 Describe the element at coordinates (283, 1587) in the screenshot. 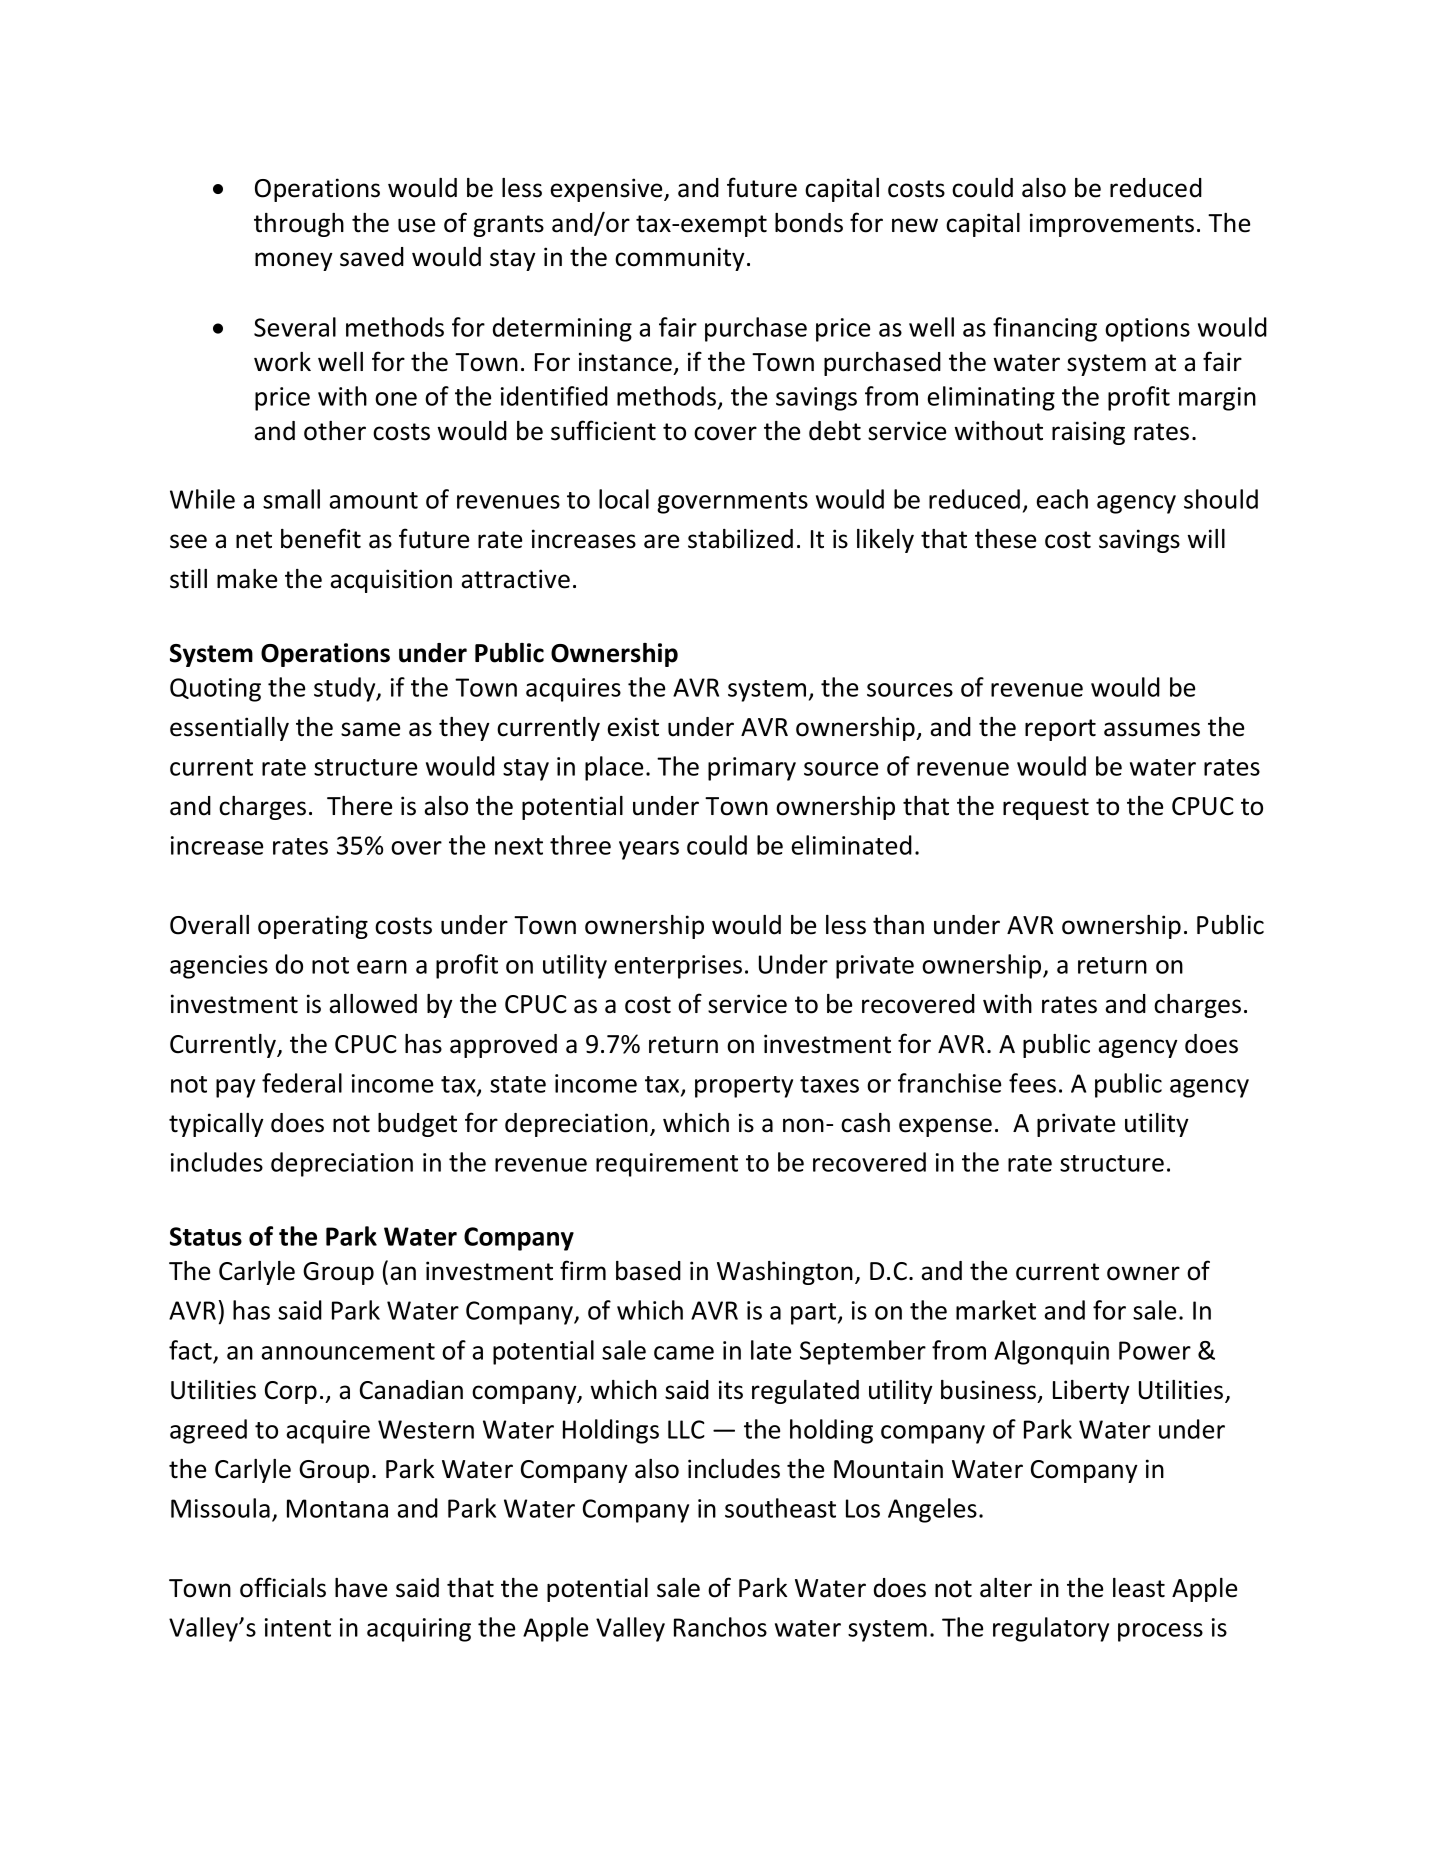

I see `officials` at that location.
